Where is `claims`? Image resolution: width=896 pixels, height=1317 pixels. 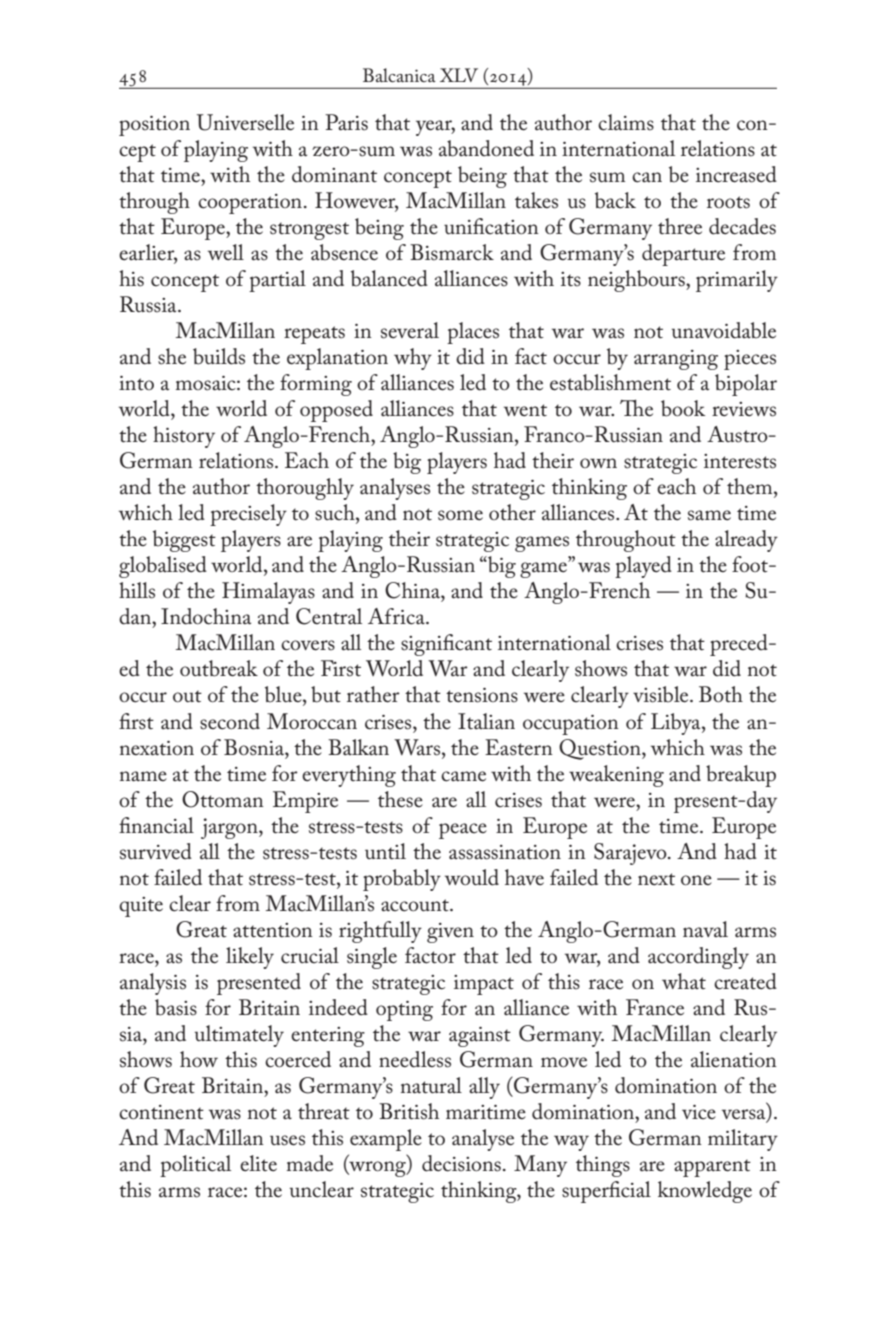
claims is located at coordinates (626, 122).
